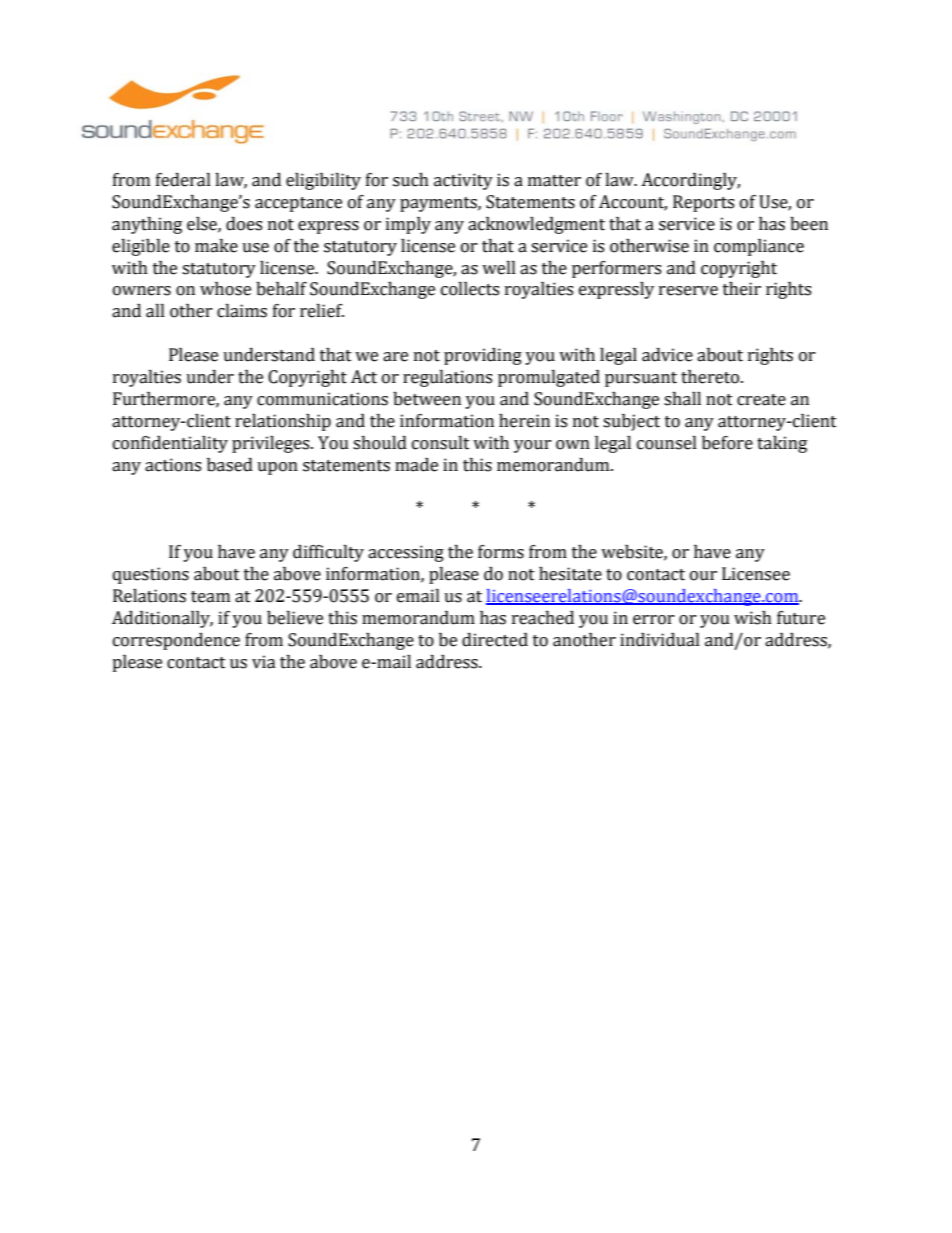 This page has height=1233, width=952. I want to click on providing, so click(483, 356).
